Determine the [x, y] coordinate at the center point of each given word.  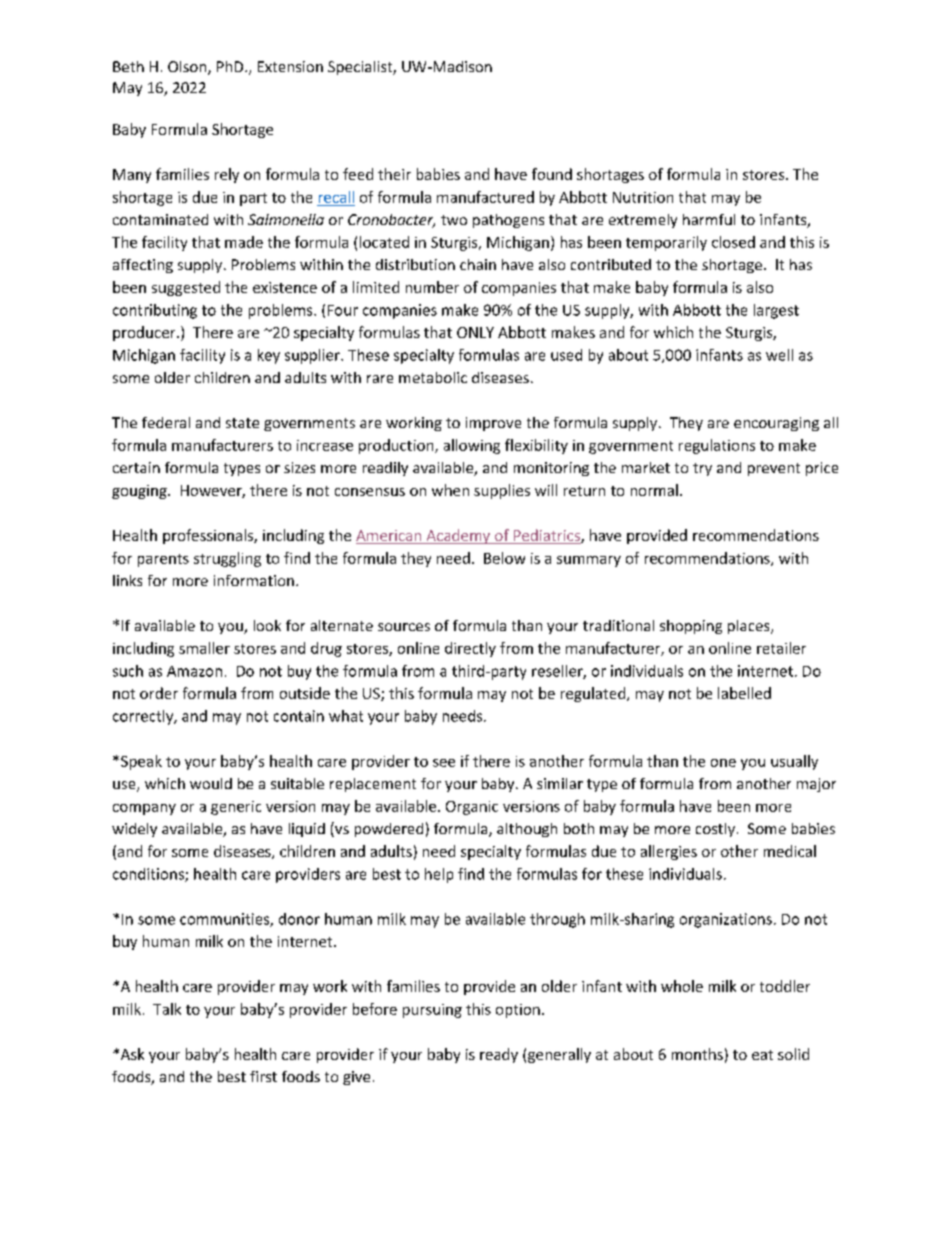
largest [776, 311]
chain [478, 264]
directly [470, 649]
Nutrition [643, 197]
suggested [186, 288]
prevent [774, 469]
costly [715, 830]
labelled [744, 693]
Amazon [194, 671]
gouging [140, 492]
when [450, 490]
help [439, 875]
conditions [149, 875]
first [263, 1076]
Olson [188, 68]
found [552, 174]
